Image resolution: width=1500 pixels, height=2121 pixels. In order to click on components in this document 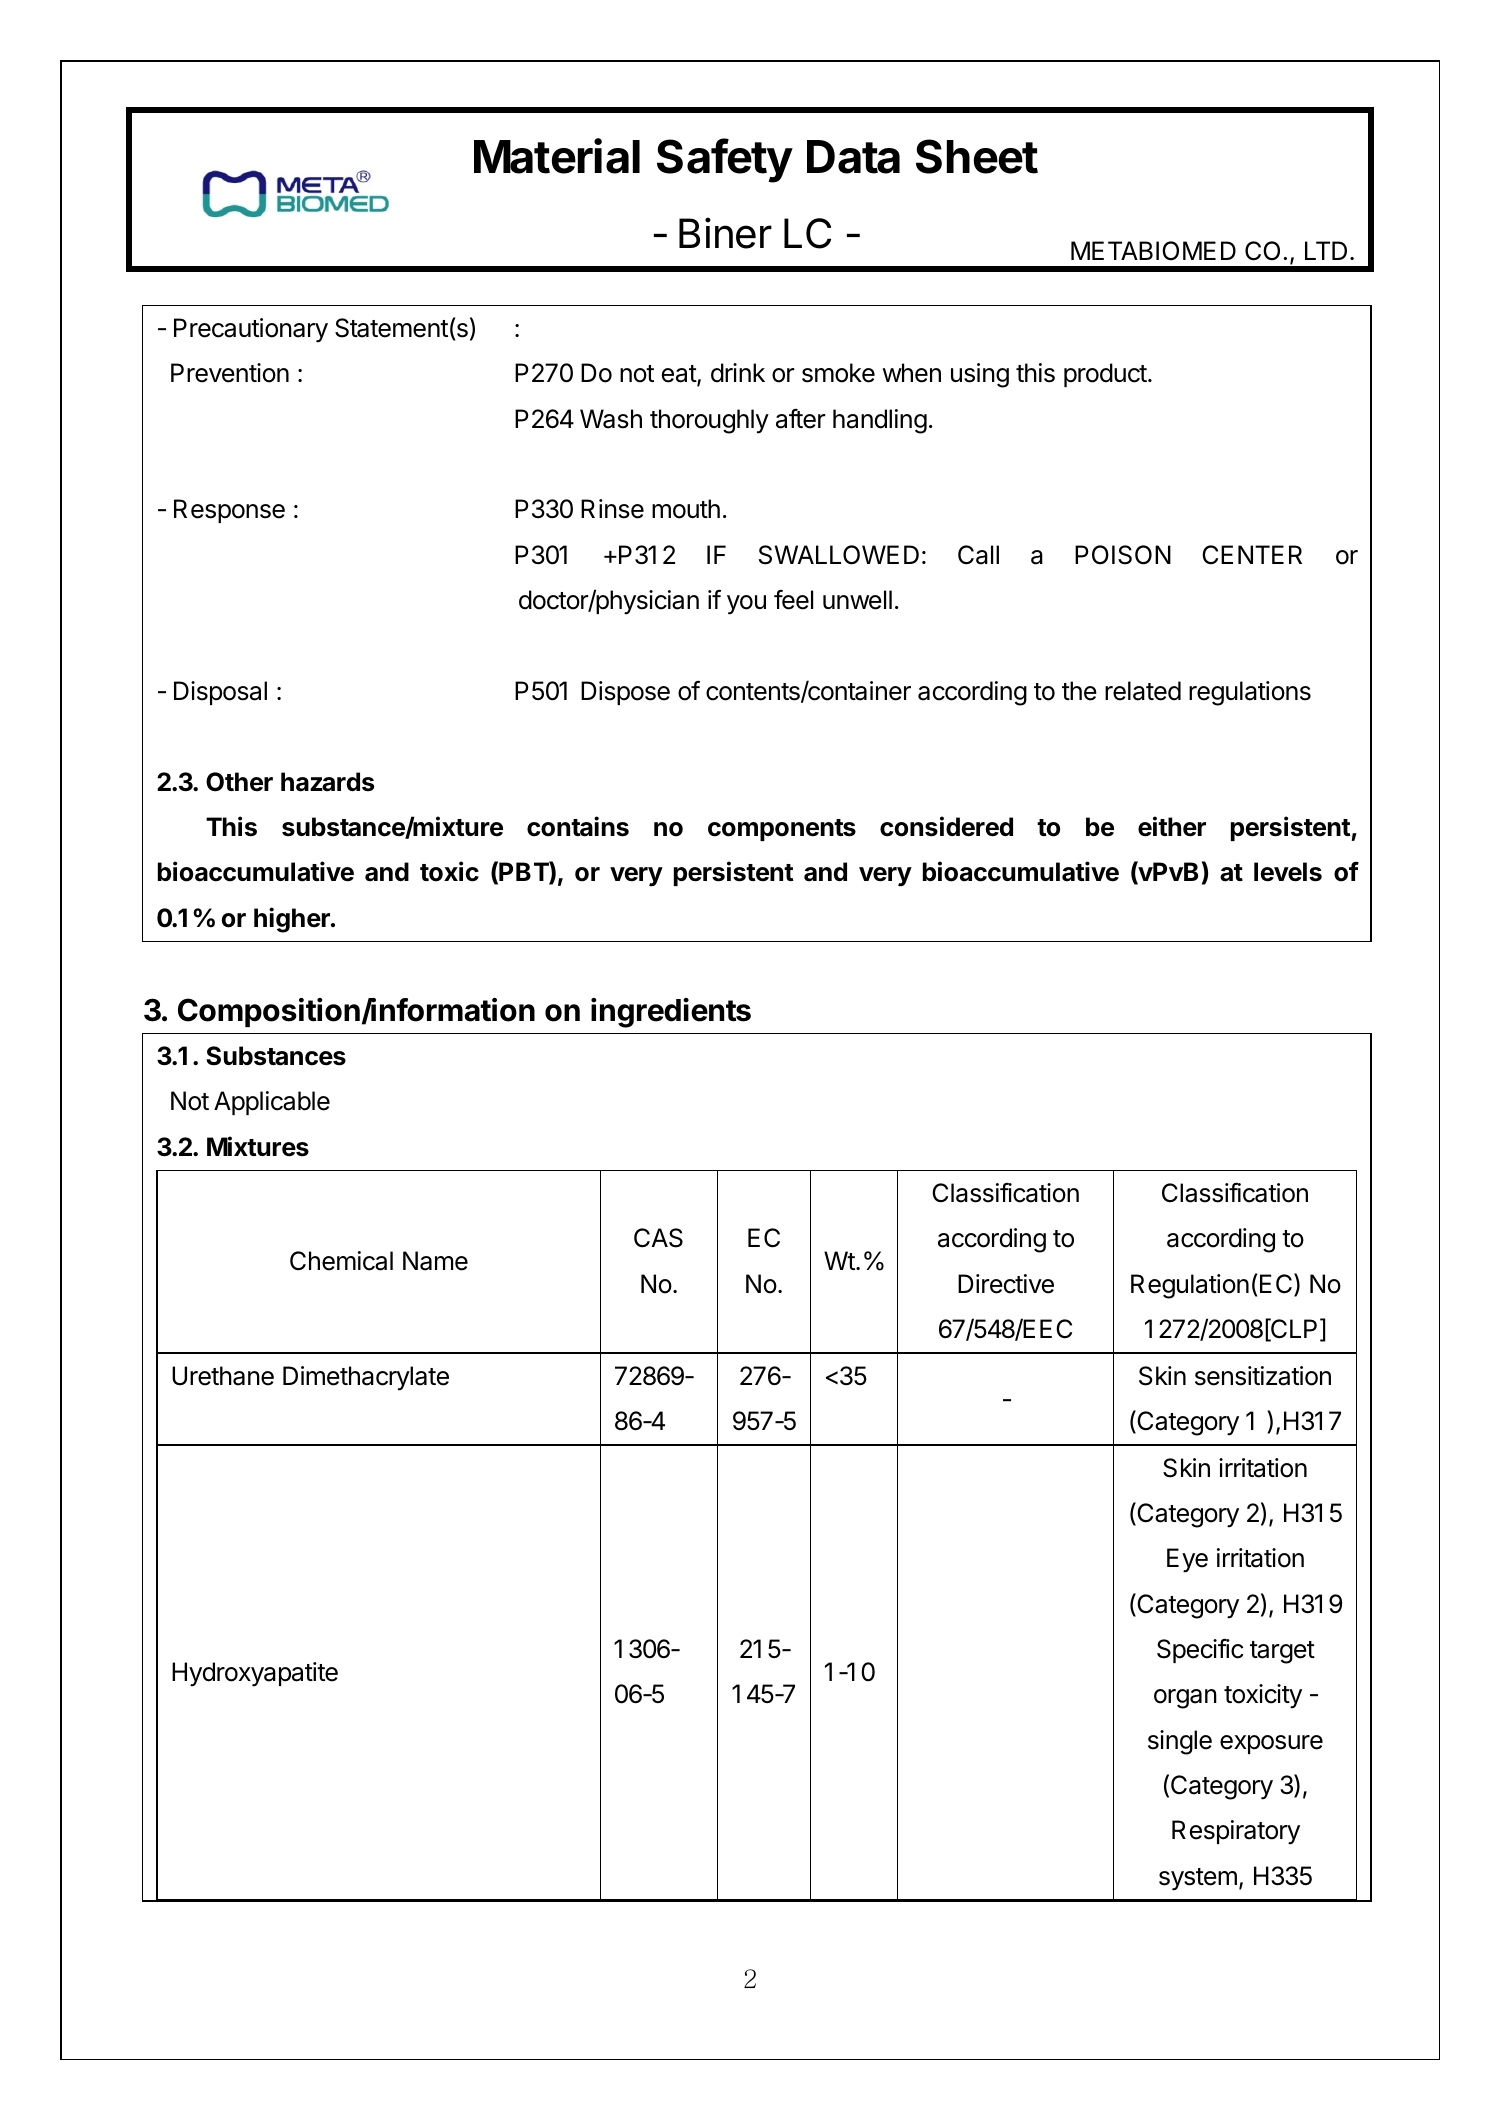, I will do `click(782, 830)`.
